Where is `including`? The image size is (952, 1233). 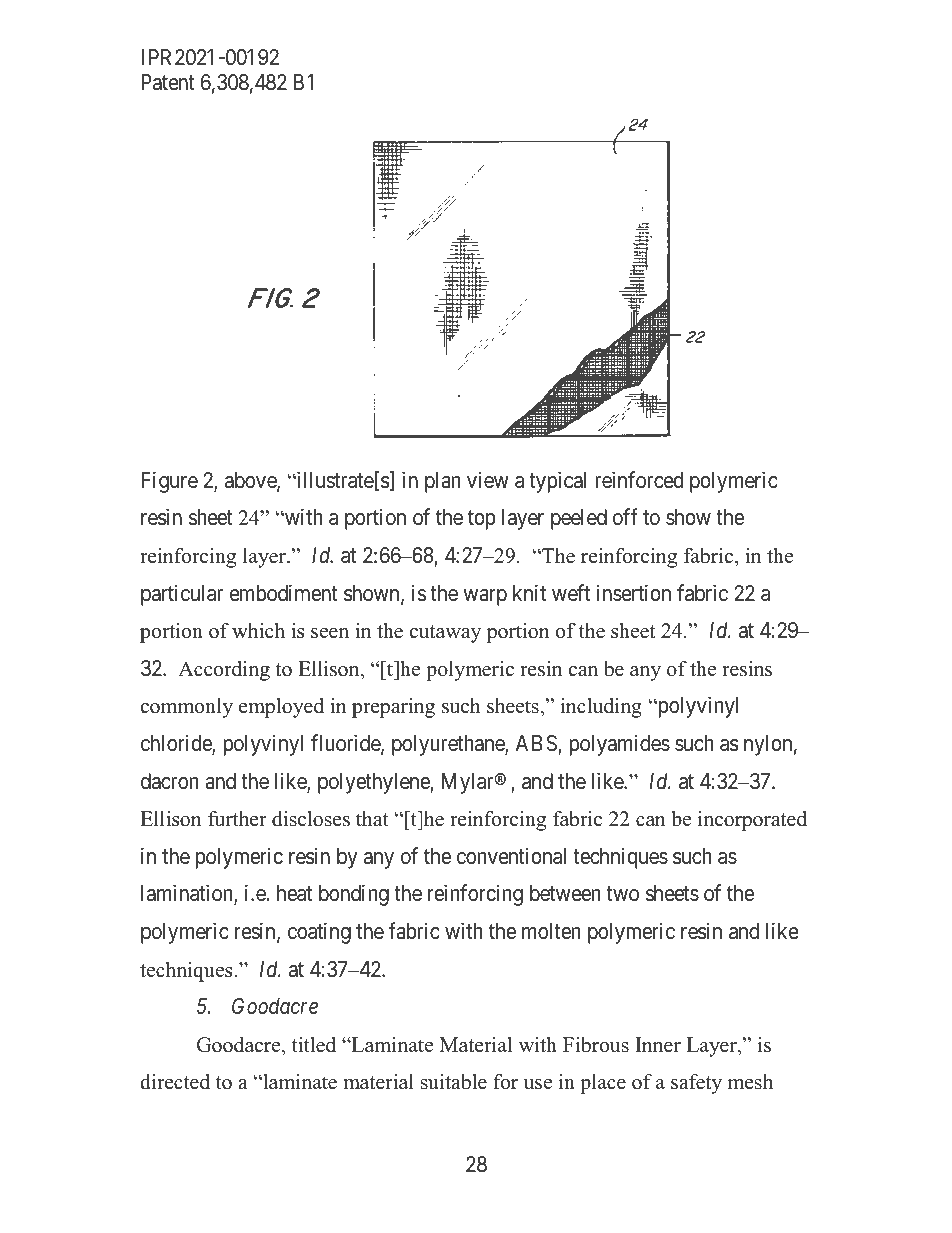
including is located at coordinates (601, 708).
